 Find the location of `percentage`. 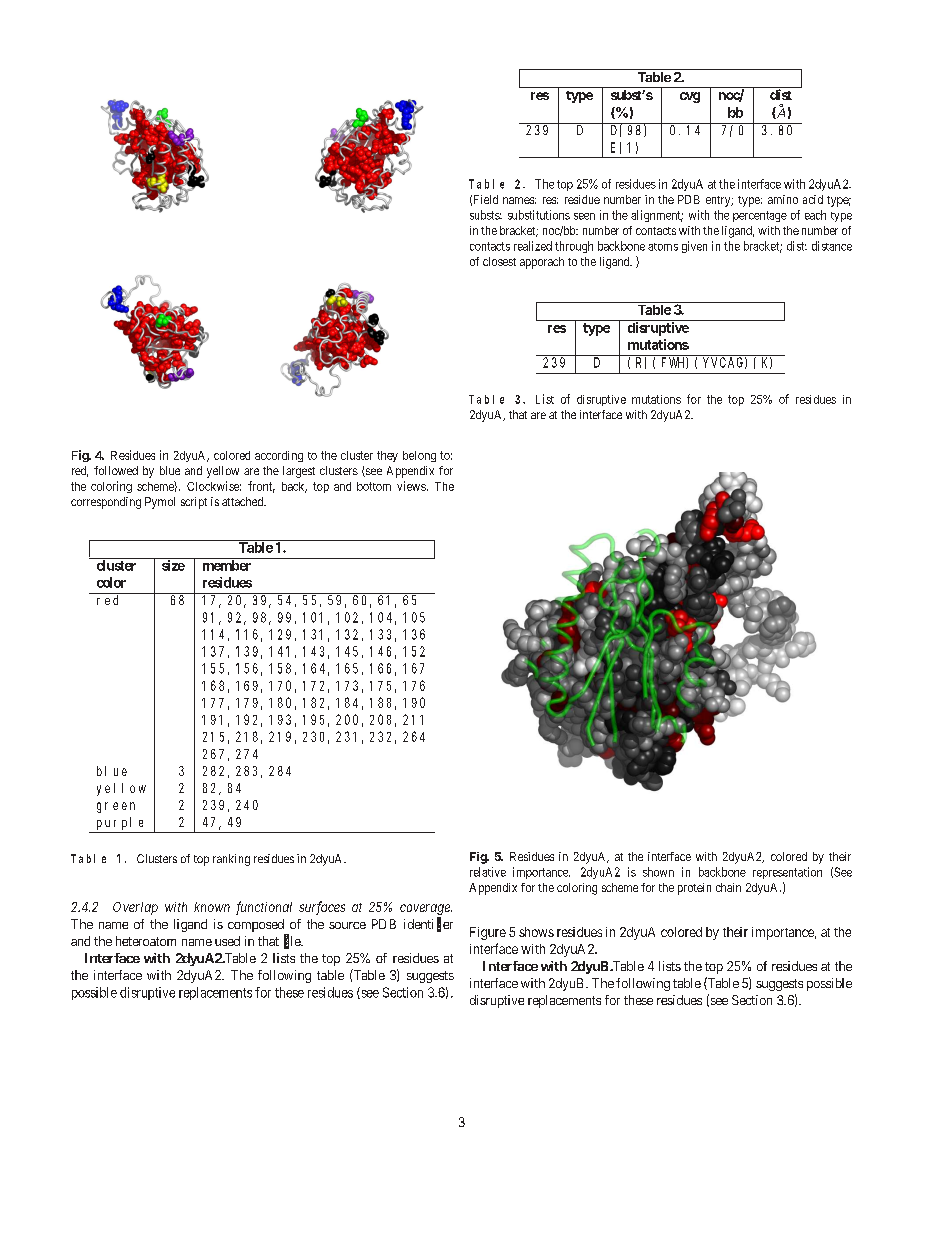

percentage is located at coordinates (760, 216).
